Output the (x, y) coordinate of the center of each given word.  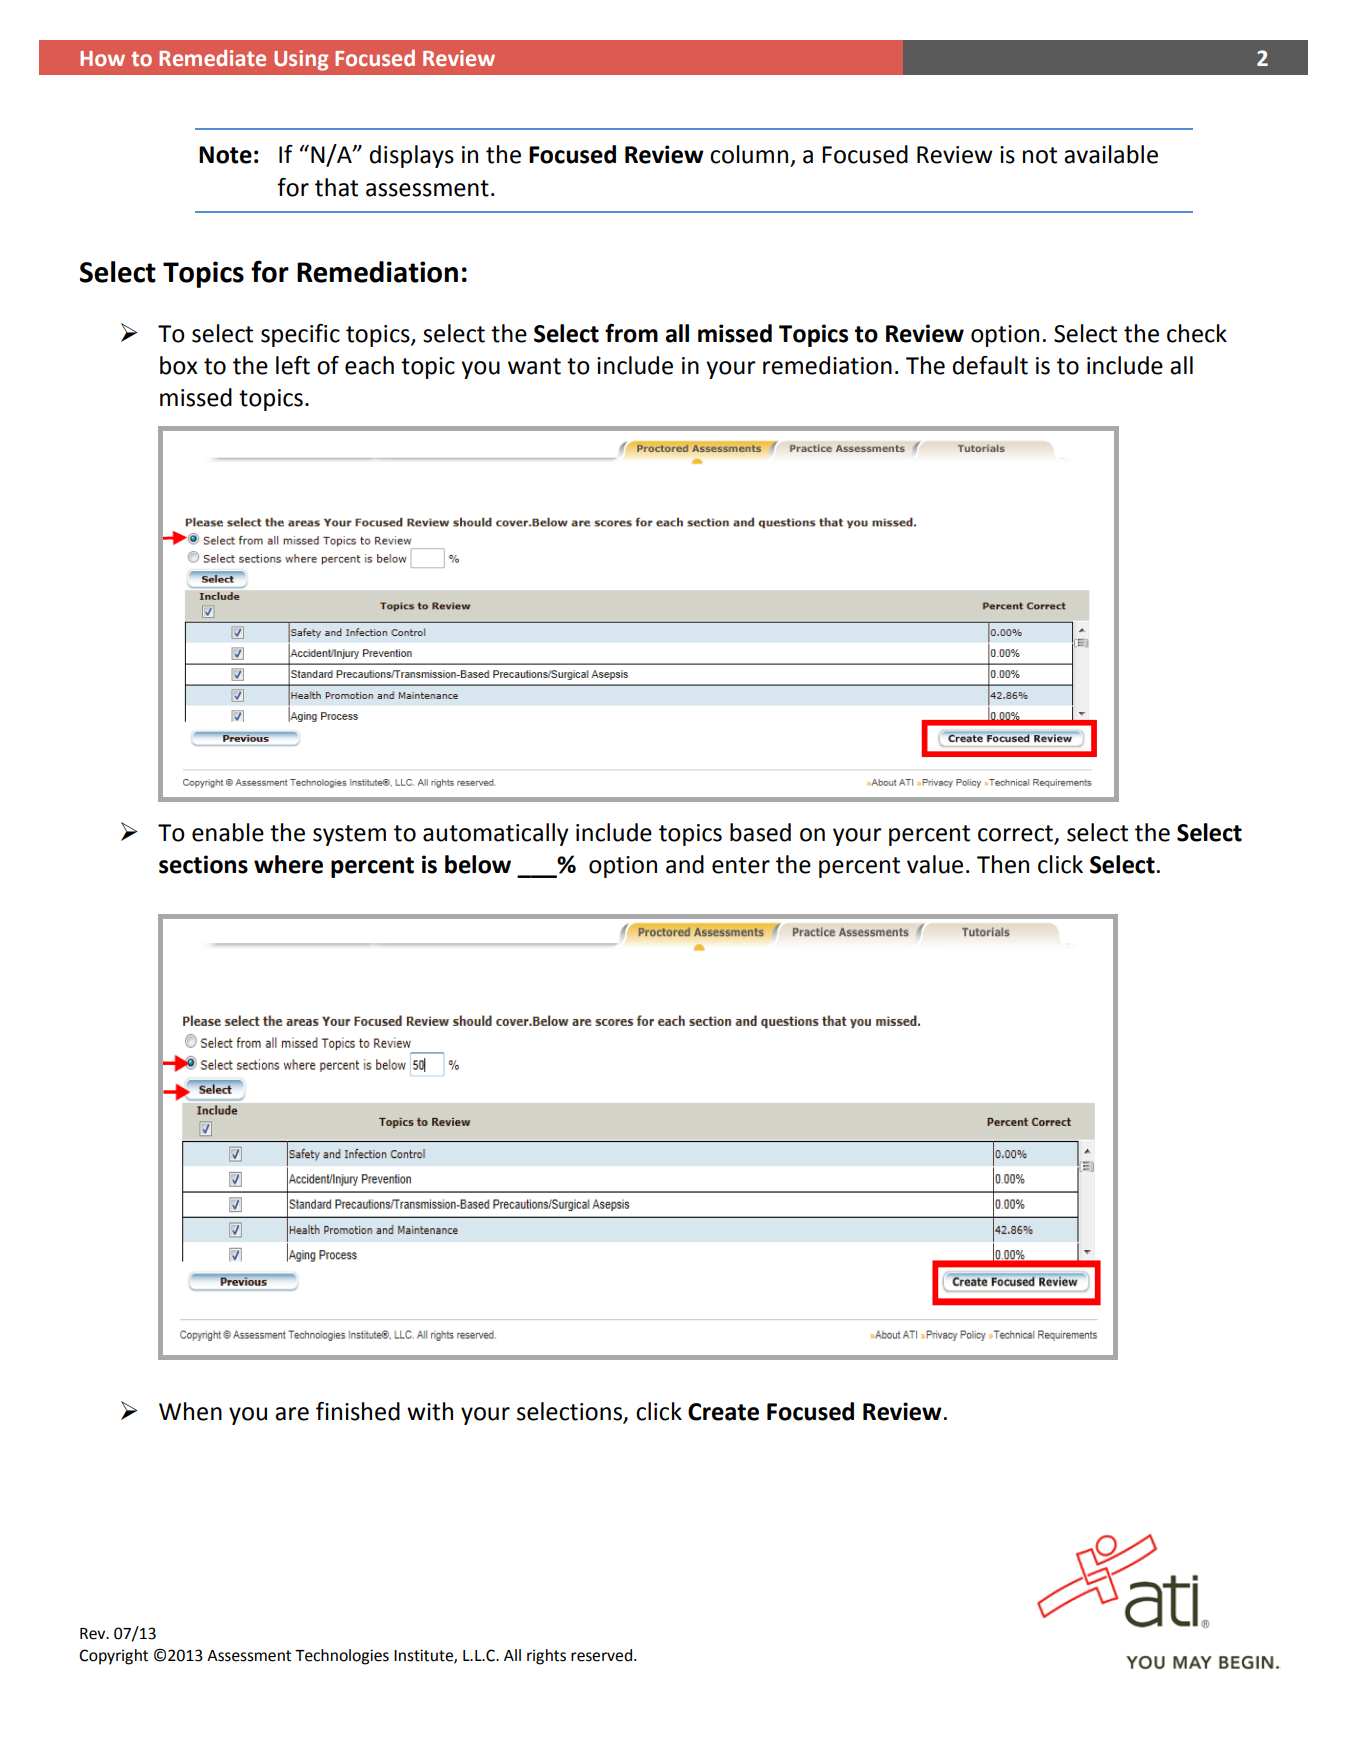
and (685, 864)
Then (1003, 864)
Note (225, 155)
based (760, 832)
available (1111, 154)
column (749, 154)
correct (1015, 833)
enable (228, 832)
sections (203, 864)
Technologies (342, 1657)
